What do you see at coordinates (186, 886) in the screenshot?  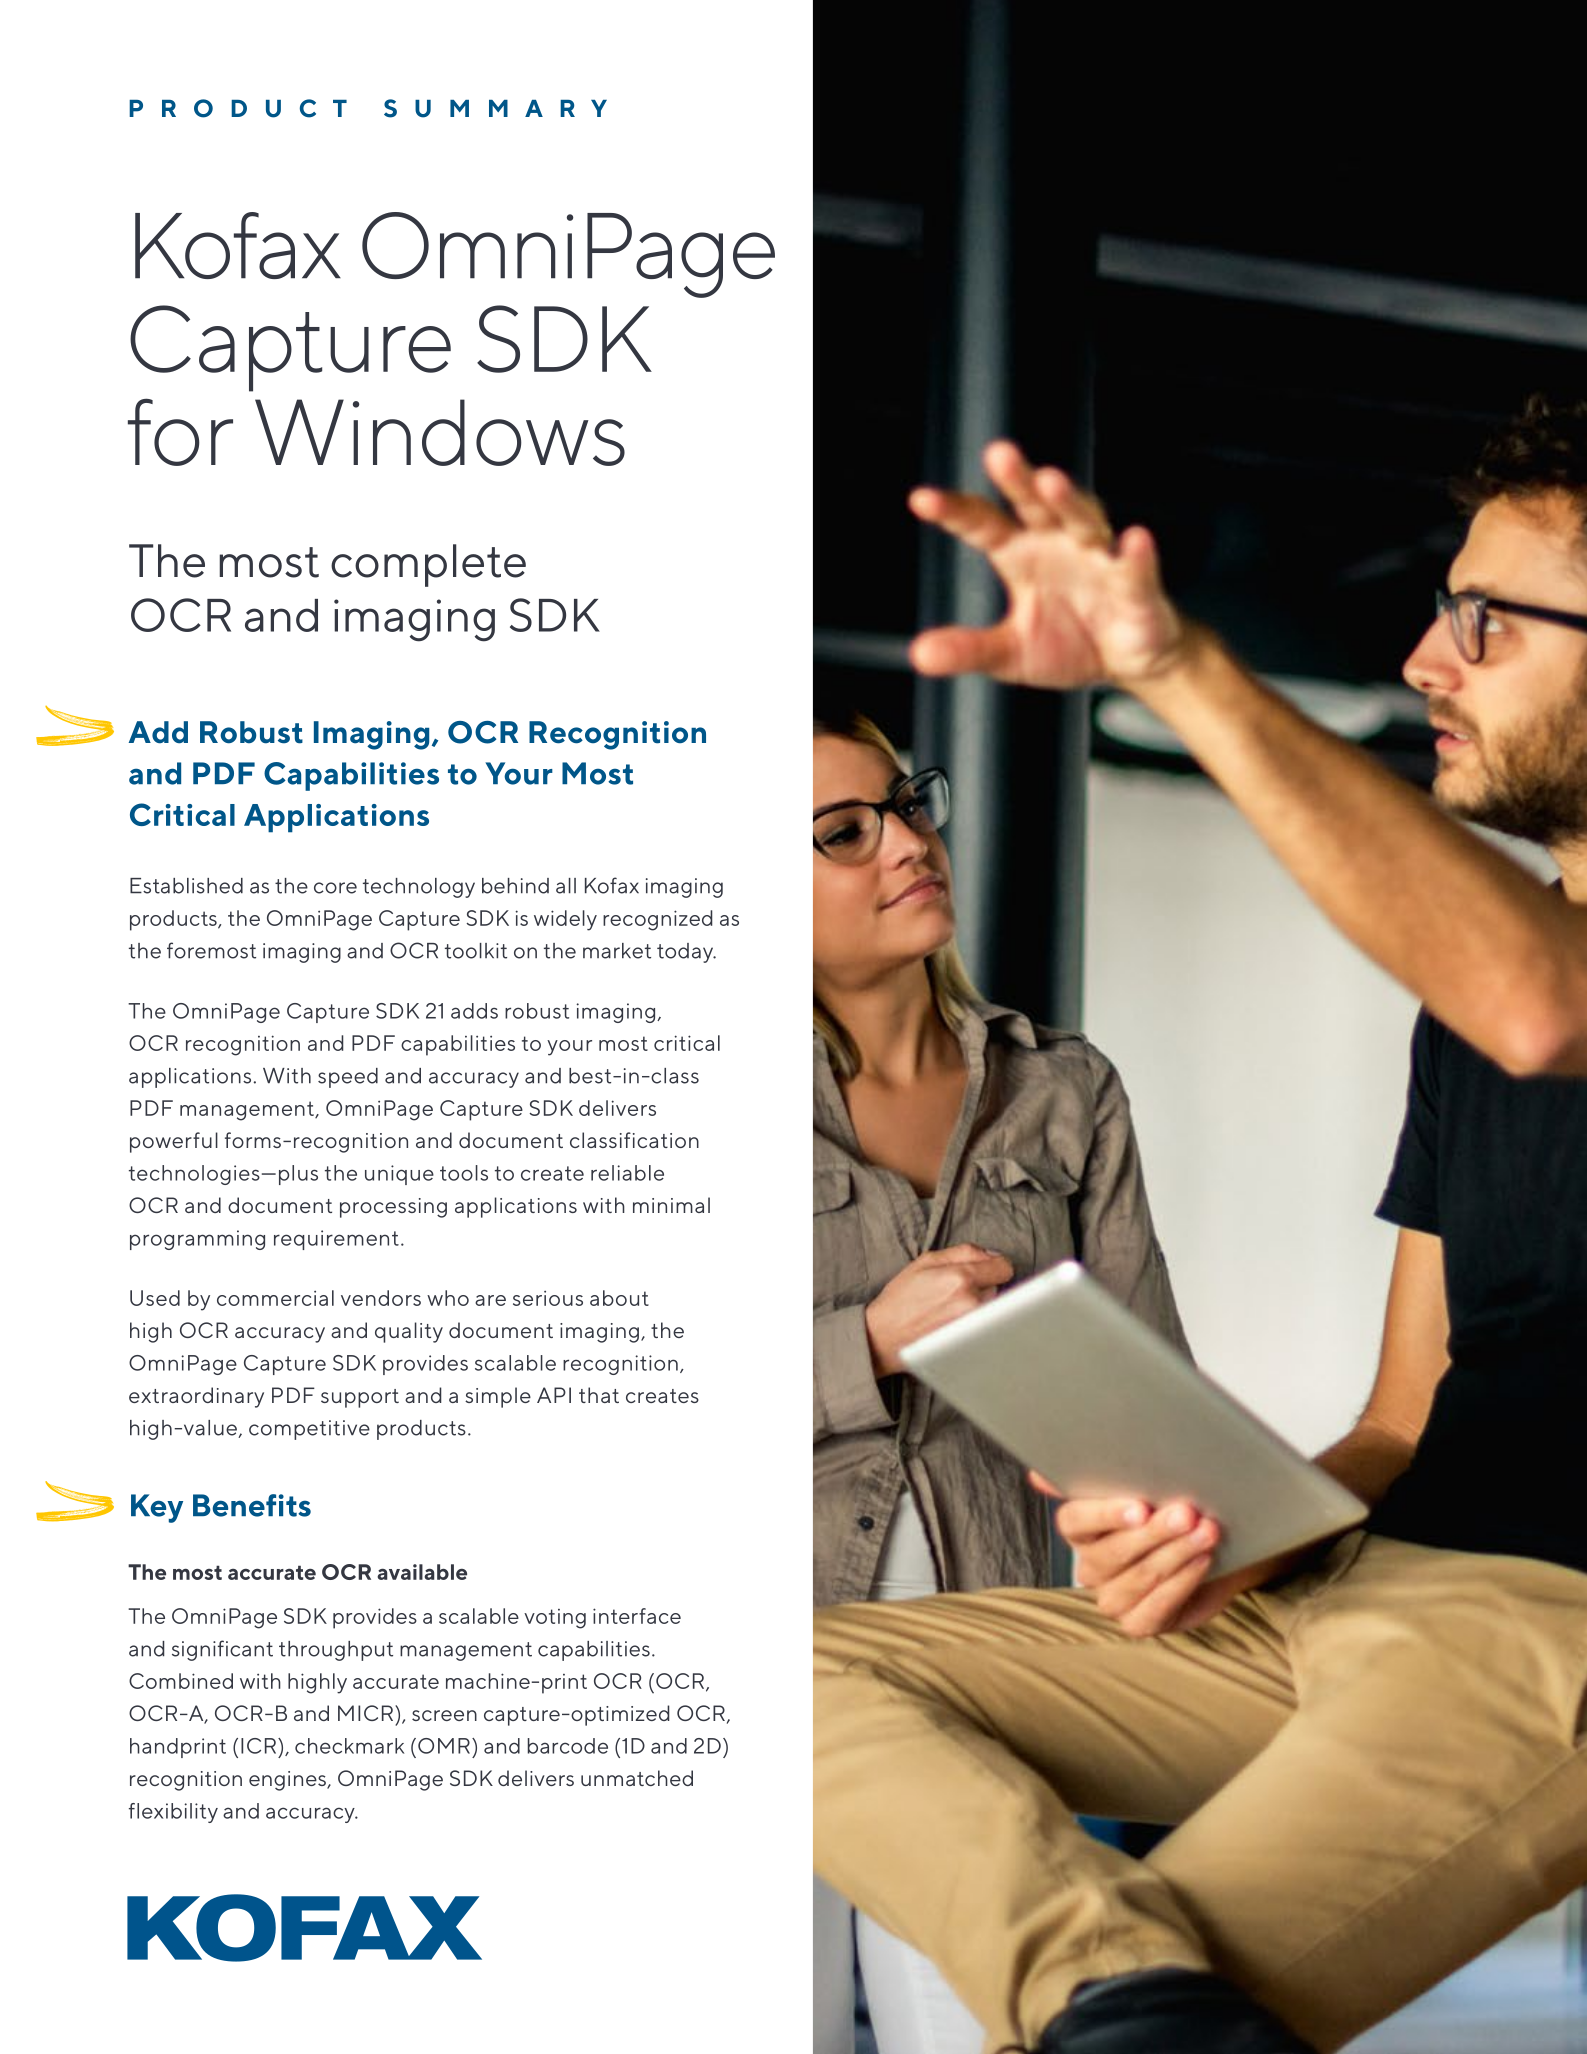 I see `Established` at bounding box center [186, 886].
